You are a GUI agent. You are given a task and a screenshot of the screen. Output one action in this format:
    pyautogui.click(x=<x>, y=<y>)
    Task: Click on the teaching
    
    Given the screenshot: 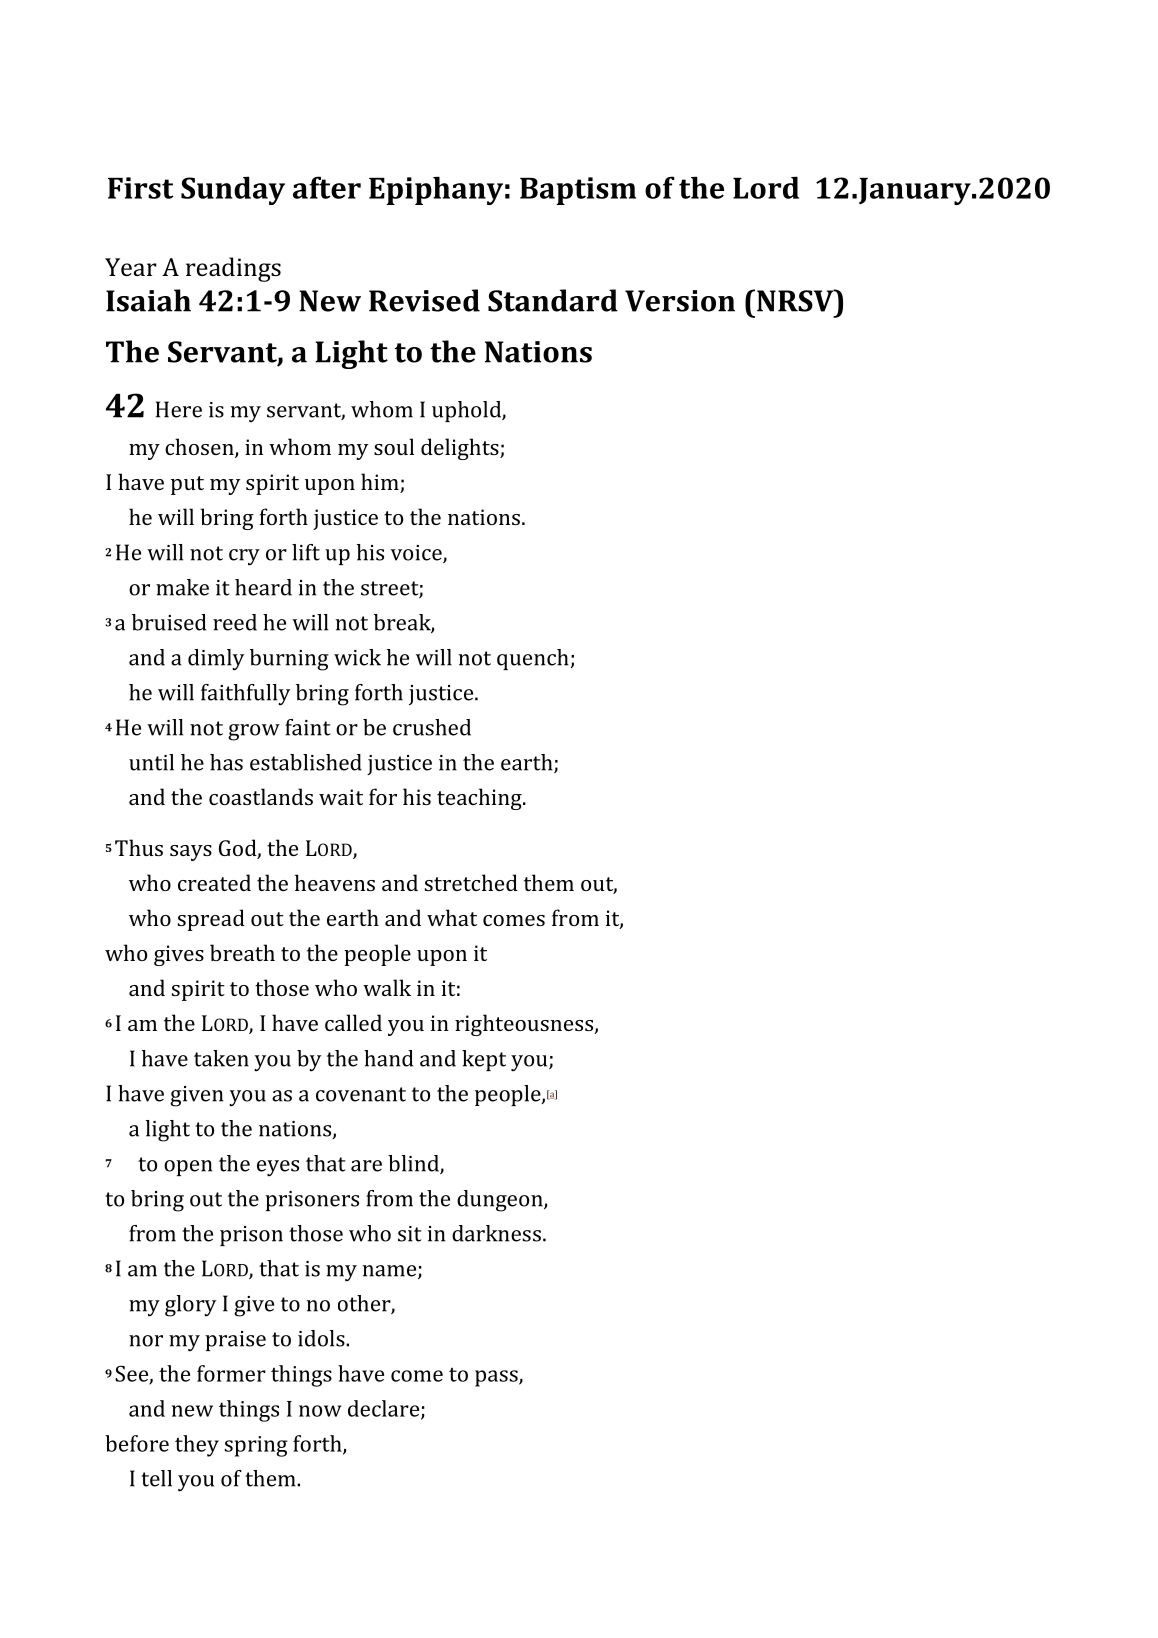 What is the action you would take?
    pyautogui.click(x=480, y=799)
